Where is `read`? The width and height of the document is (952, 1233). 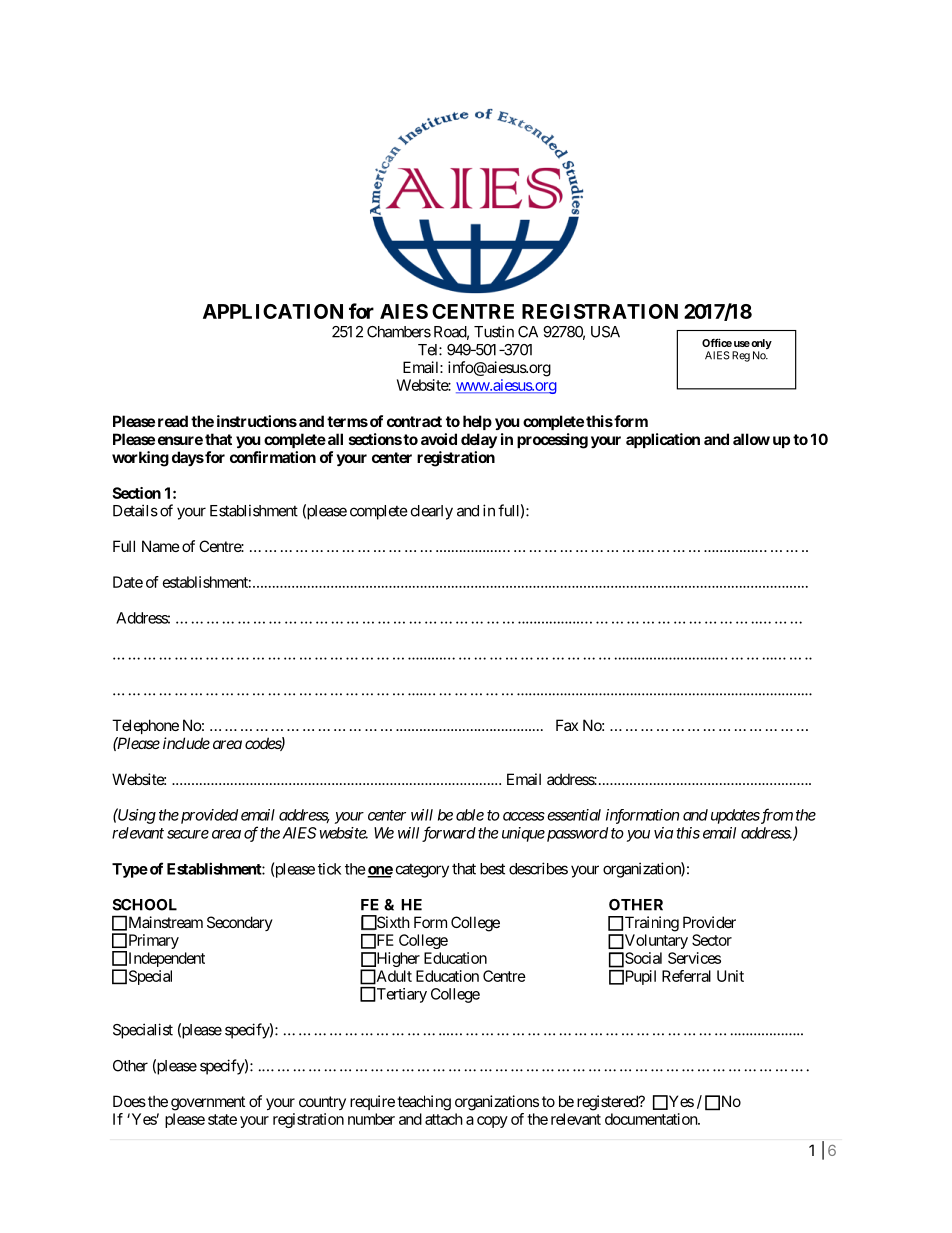 read is located at coordinates (173, 421).
